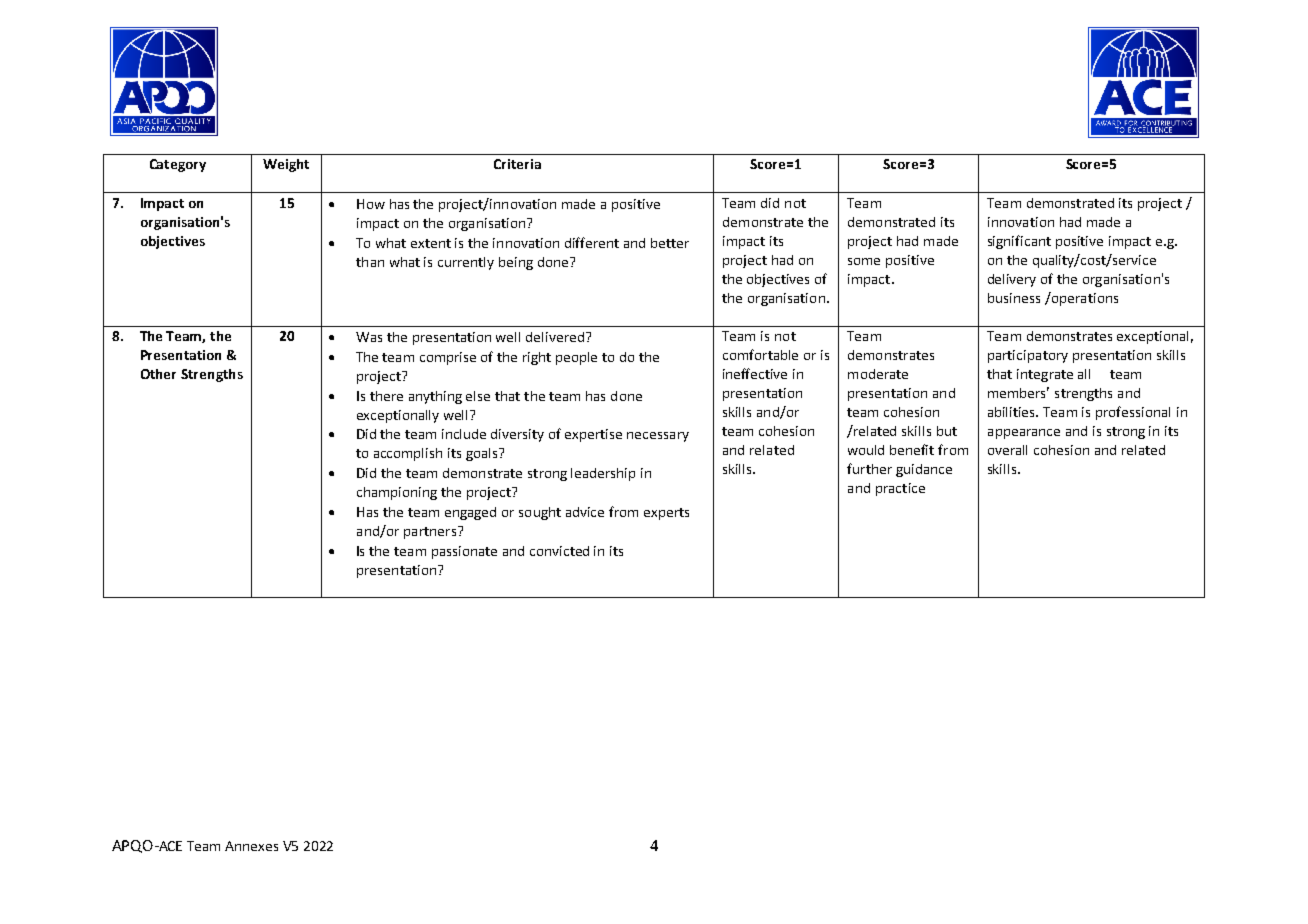  Describe the element at coordinates (924, 470) in the image. I see `guidance` at that location.
